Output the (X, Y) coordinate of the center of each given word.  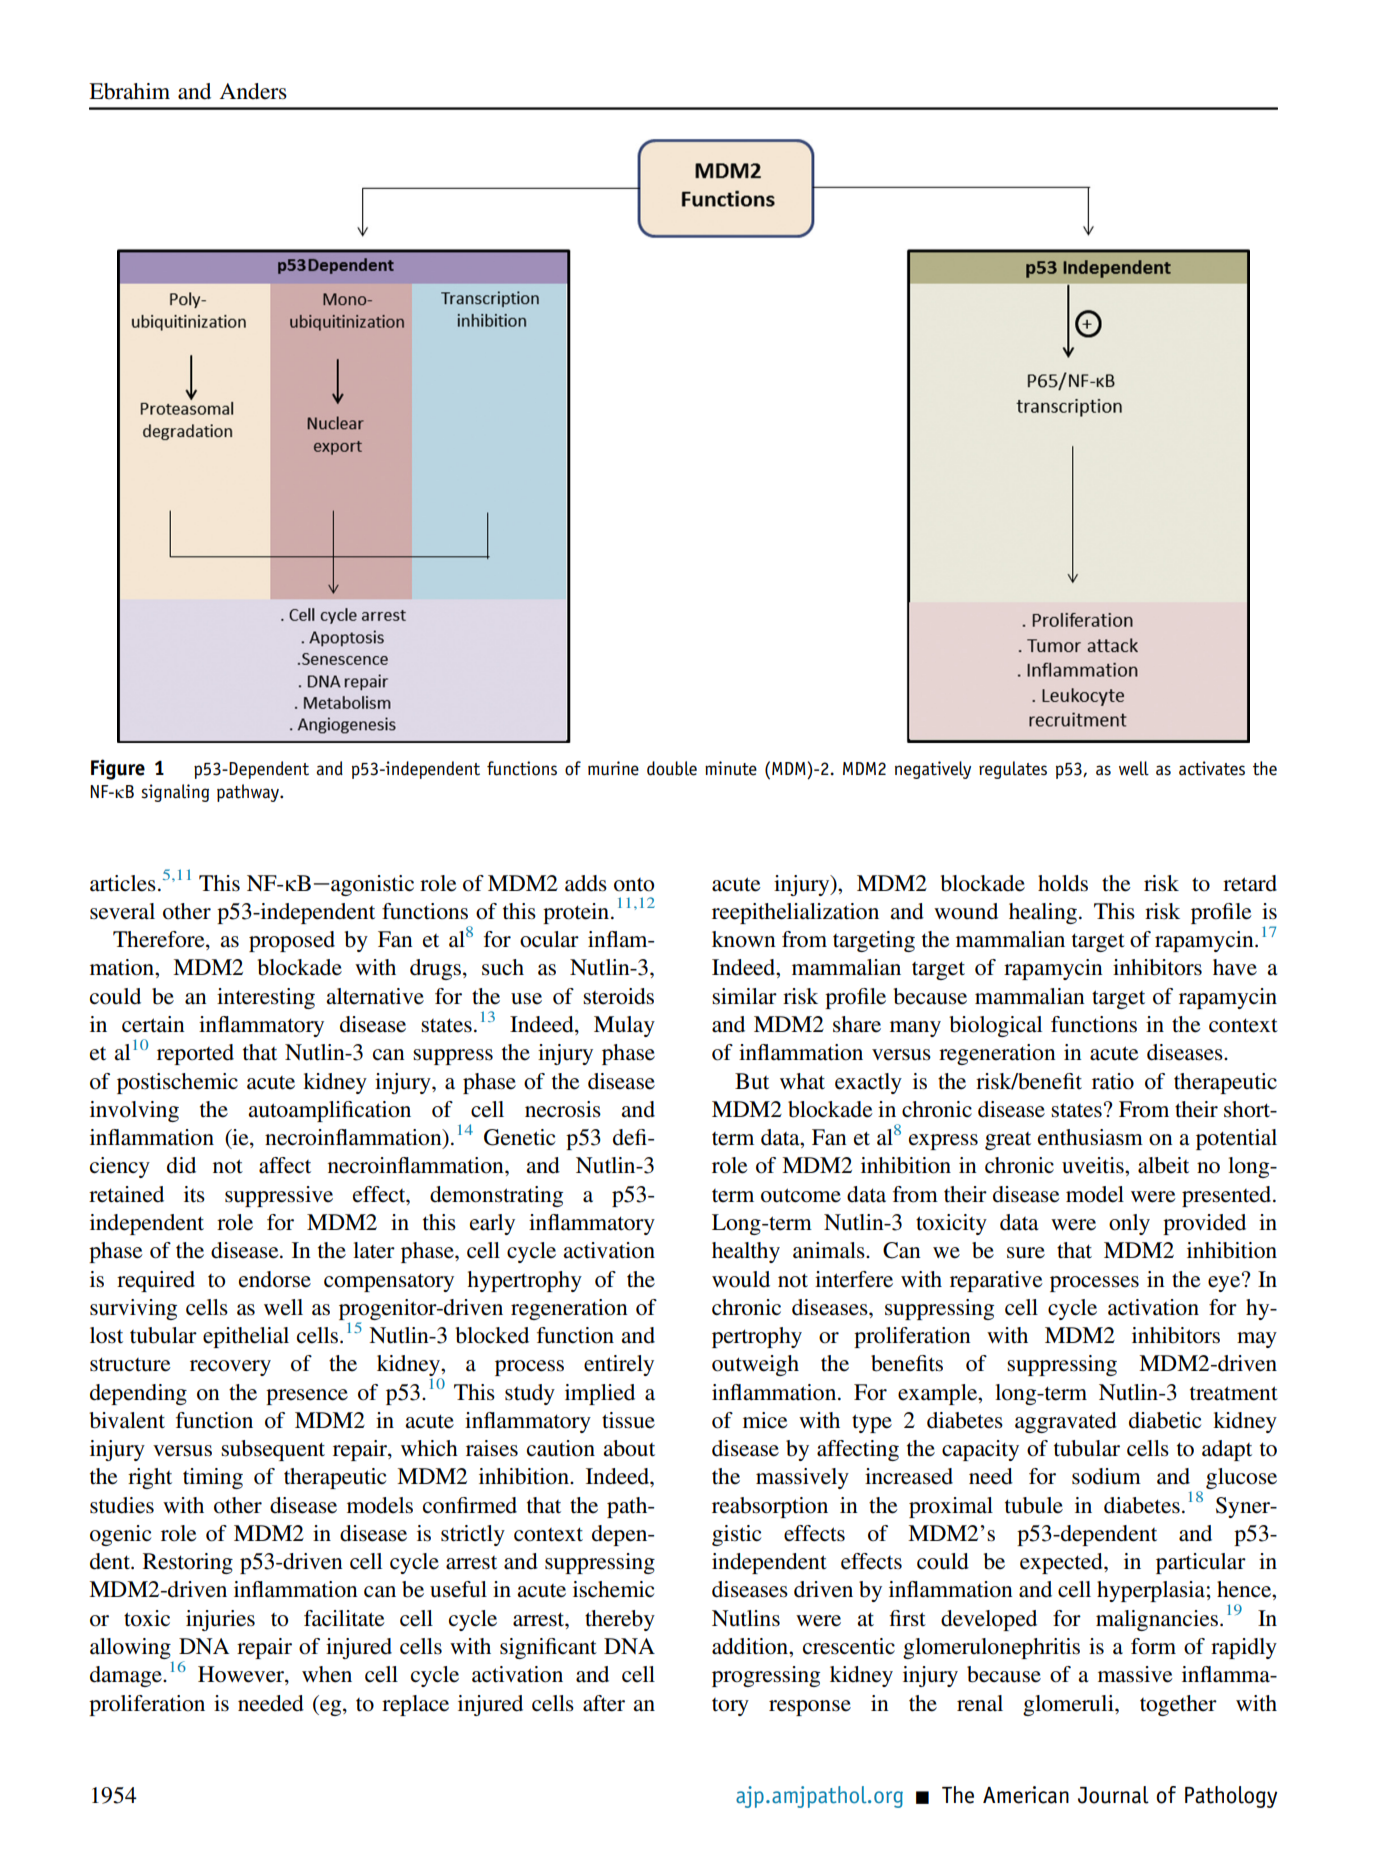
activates (1212, 768)
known (744, 939)
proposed (292, 941)
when (327, 1674)
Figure (118, 769)
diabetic (1165, 1420)
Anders (253, 91)
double (672, 768)
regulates (1013, 770)
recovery (230, 1368)
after (604, 1703)
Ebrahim (129, 91)
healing (1043, 913)
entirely (619, 1365)
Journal (1113, 1795)
